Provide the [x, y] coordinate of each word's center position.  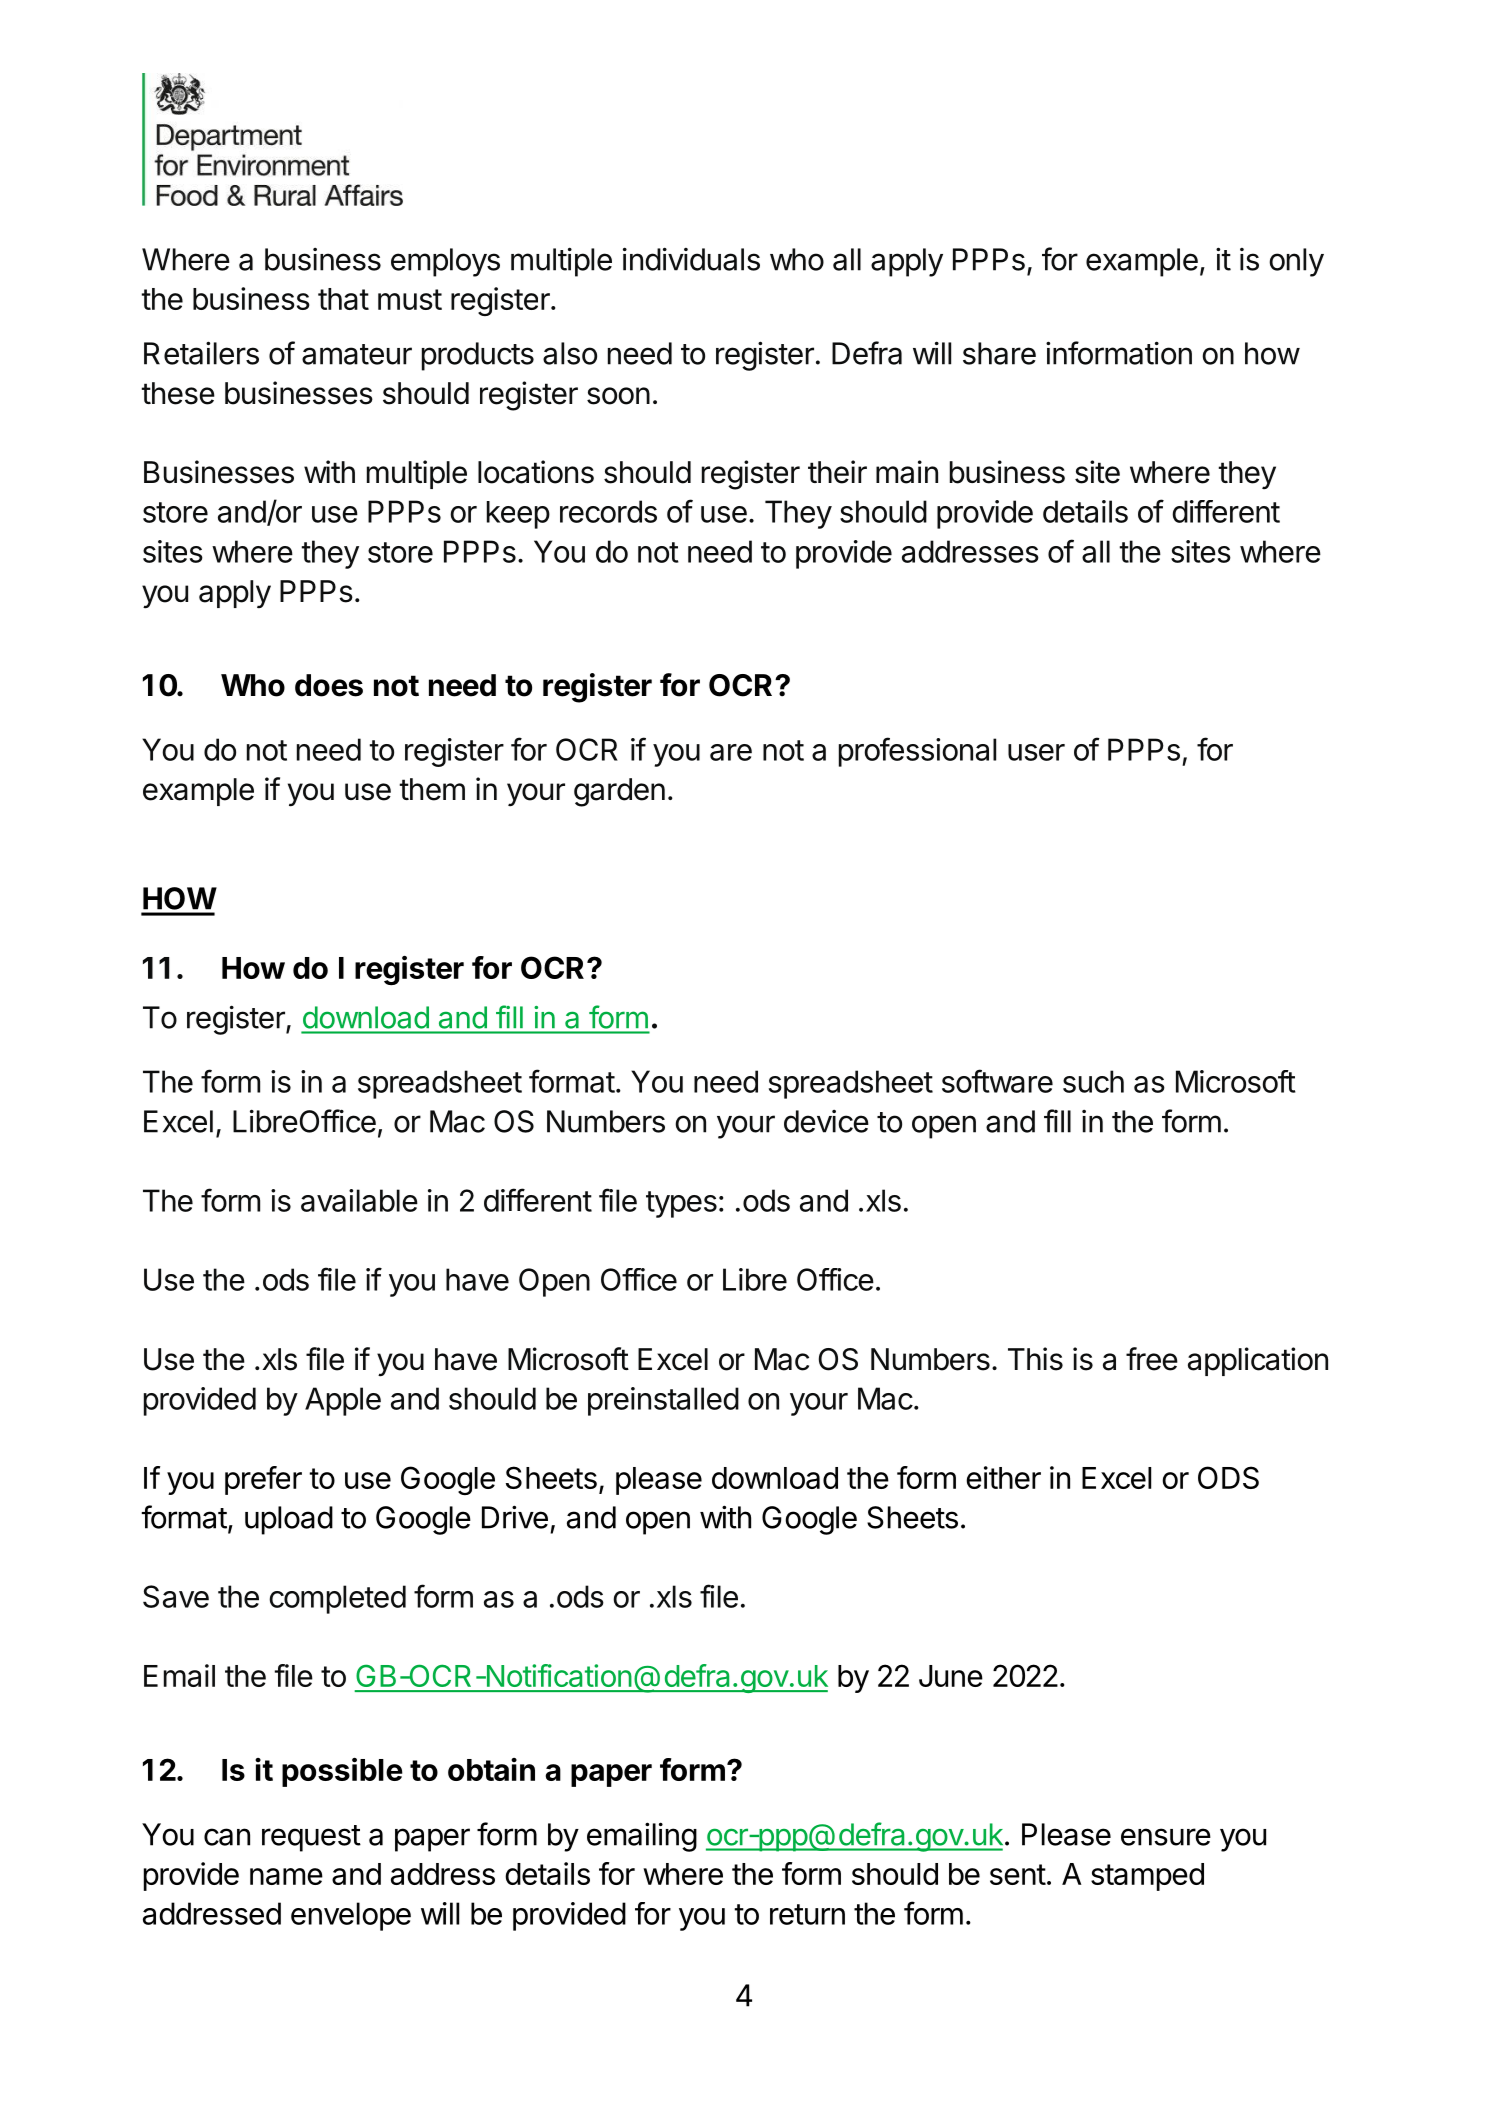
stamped [1147, 1877]
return [807, 1914]
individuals [691, 259]
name [286, 1876]
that [343, 299]
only [1296, 262]
